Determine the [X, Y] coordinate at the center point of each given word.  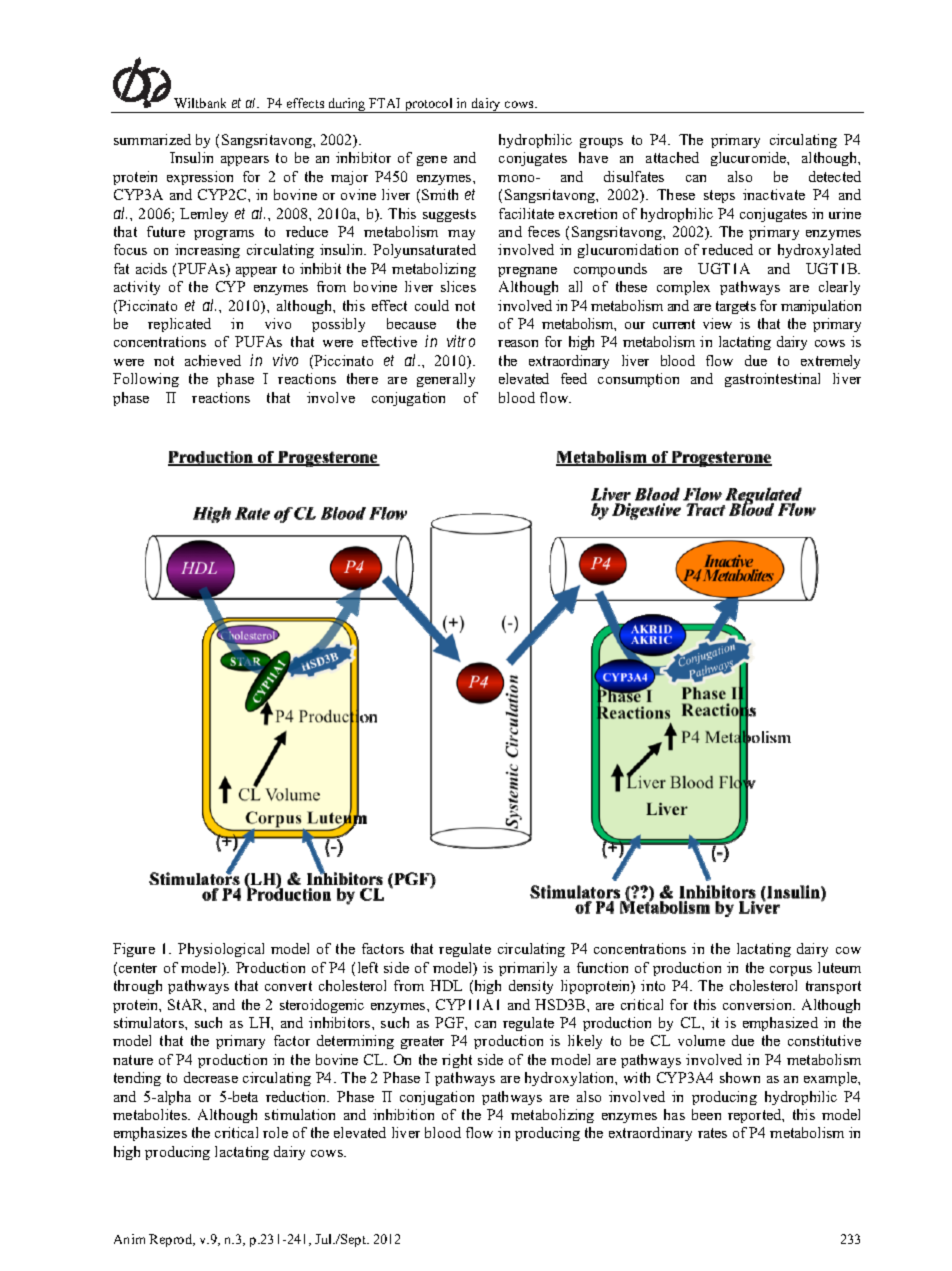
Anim [129, 1239]
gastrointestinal [772, 380]
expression [200, 178]
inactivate [774, 194]
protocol [429, 105]
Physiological [221, 950]
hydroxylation [571, 1079]
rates [712, 1133]
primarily [528, 969]
